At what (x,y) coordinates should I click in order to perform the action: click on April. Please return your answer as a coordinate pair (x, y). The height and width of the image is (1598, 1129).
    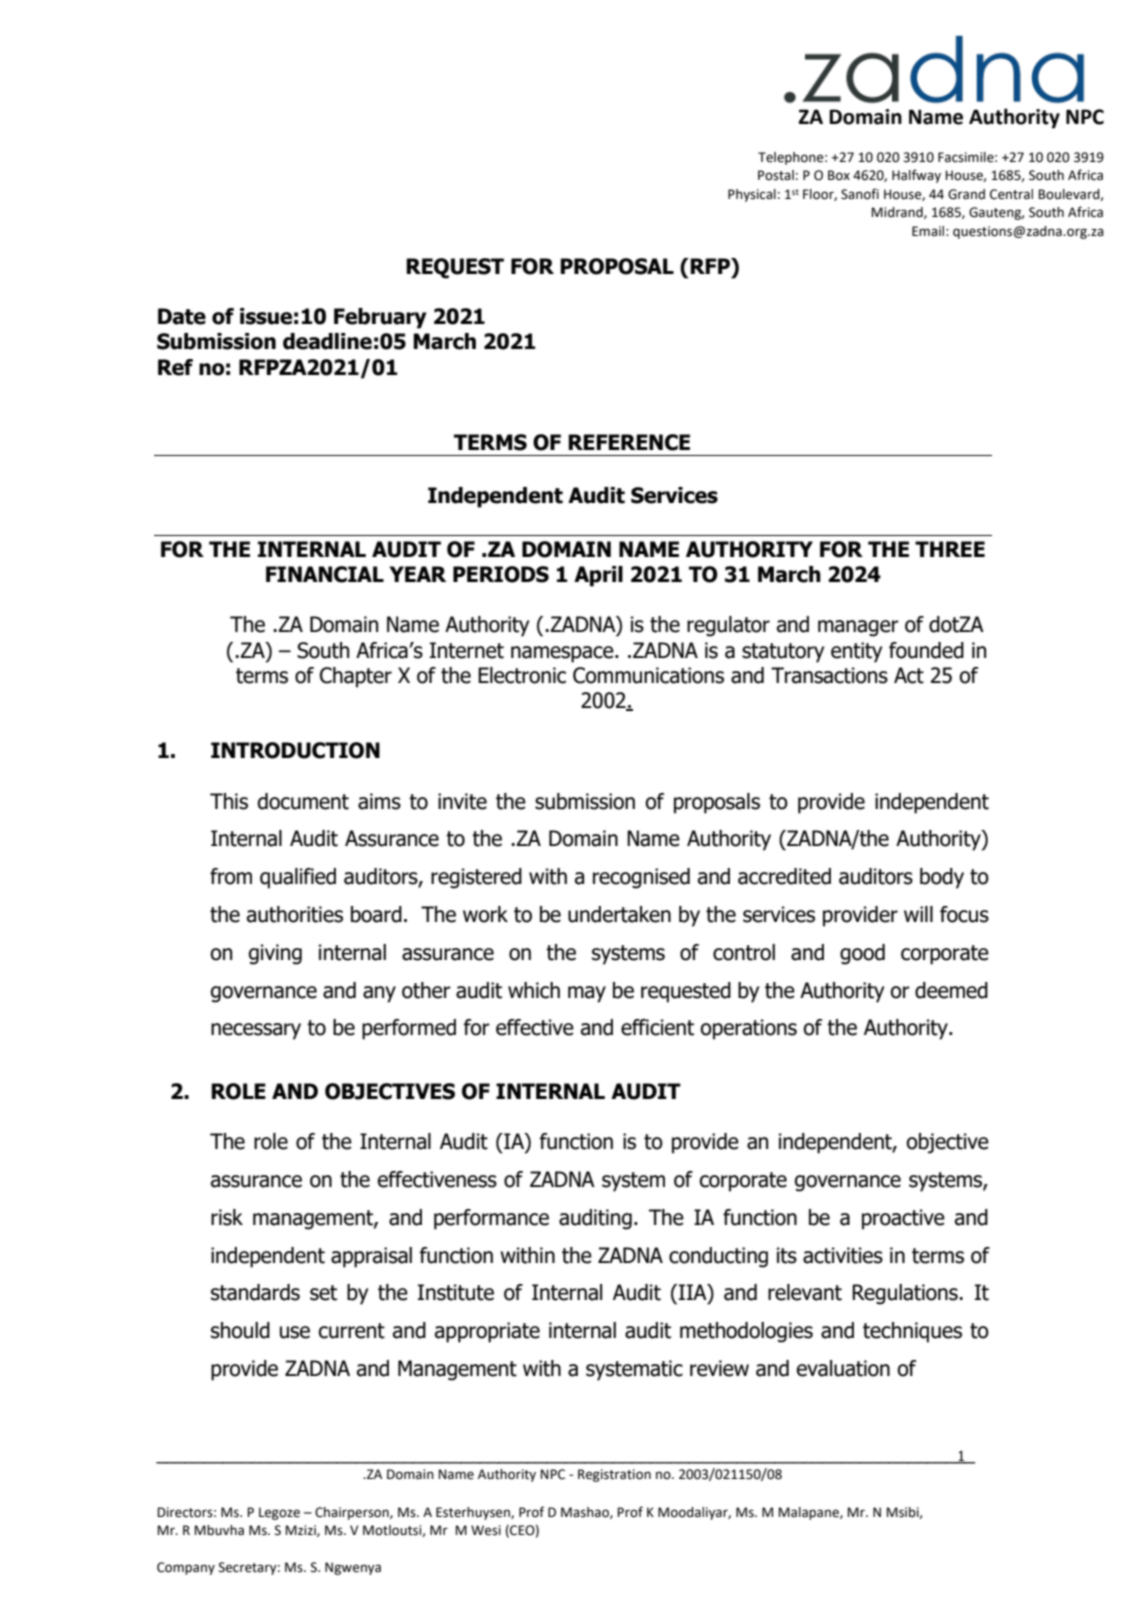
    Looking at the image, I should click on (598, 576).
